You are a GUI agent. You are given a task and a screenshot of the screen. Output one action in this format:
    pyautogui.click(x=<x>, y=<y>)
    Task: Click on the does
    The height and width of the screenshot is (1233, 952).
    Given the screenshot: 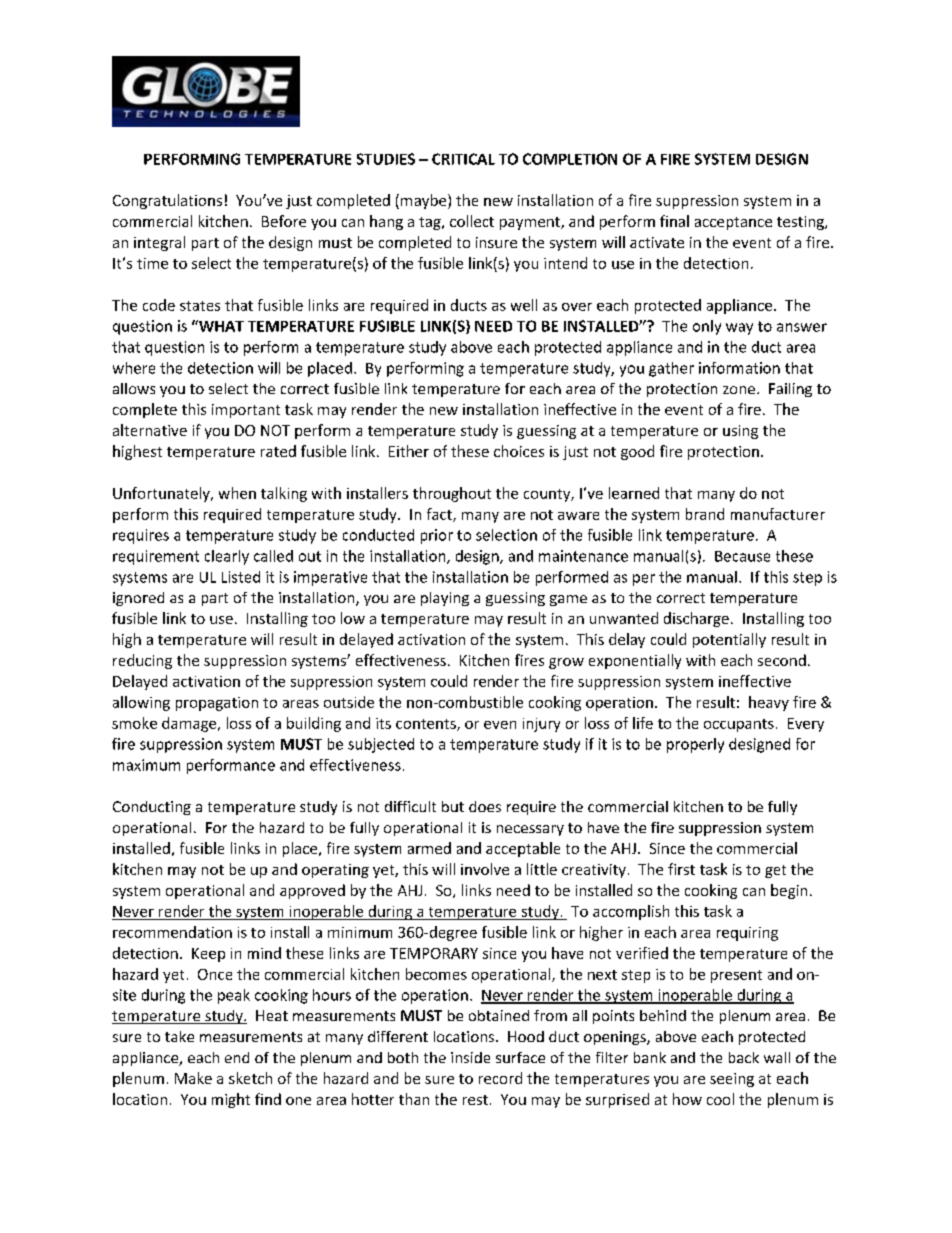 What is the action you would take?
    pyautogui.click(x=485, y=806)
